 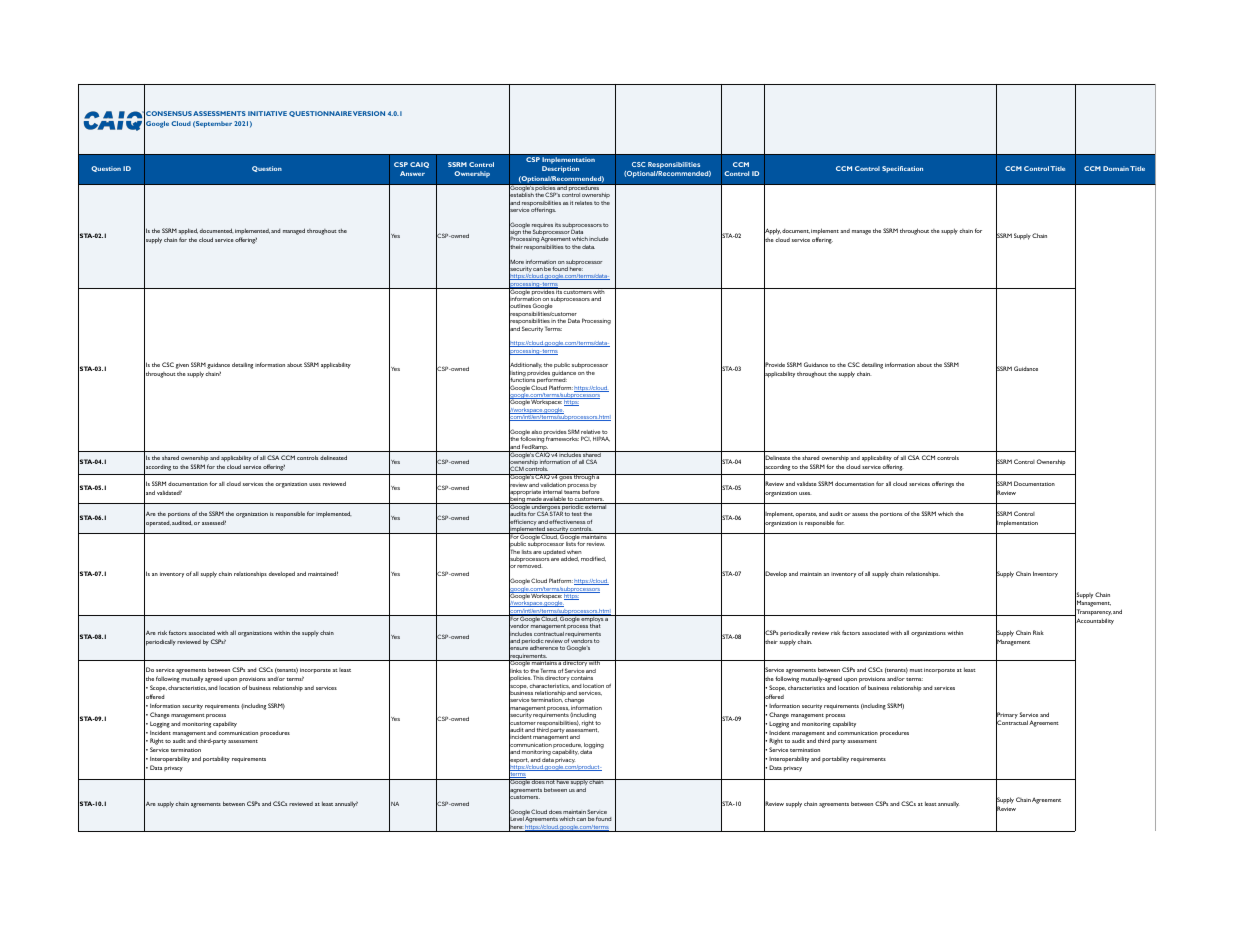 I want to click on Description, so click(x=560, y=169).
